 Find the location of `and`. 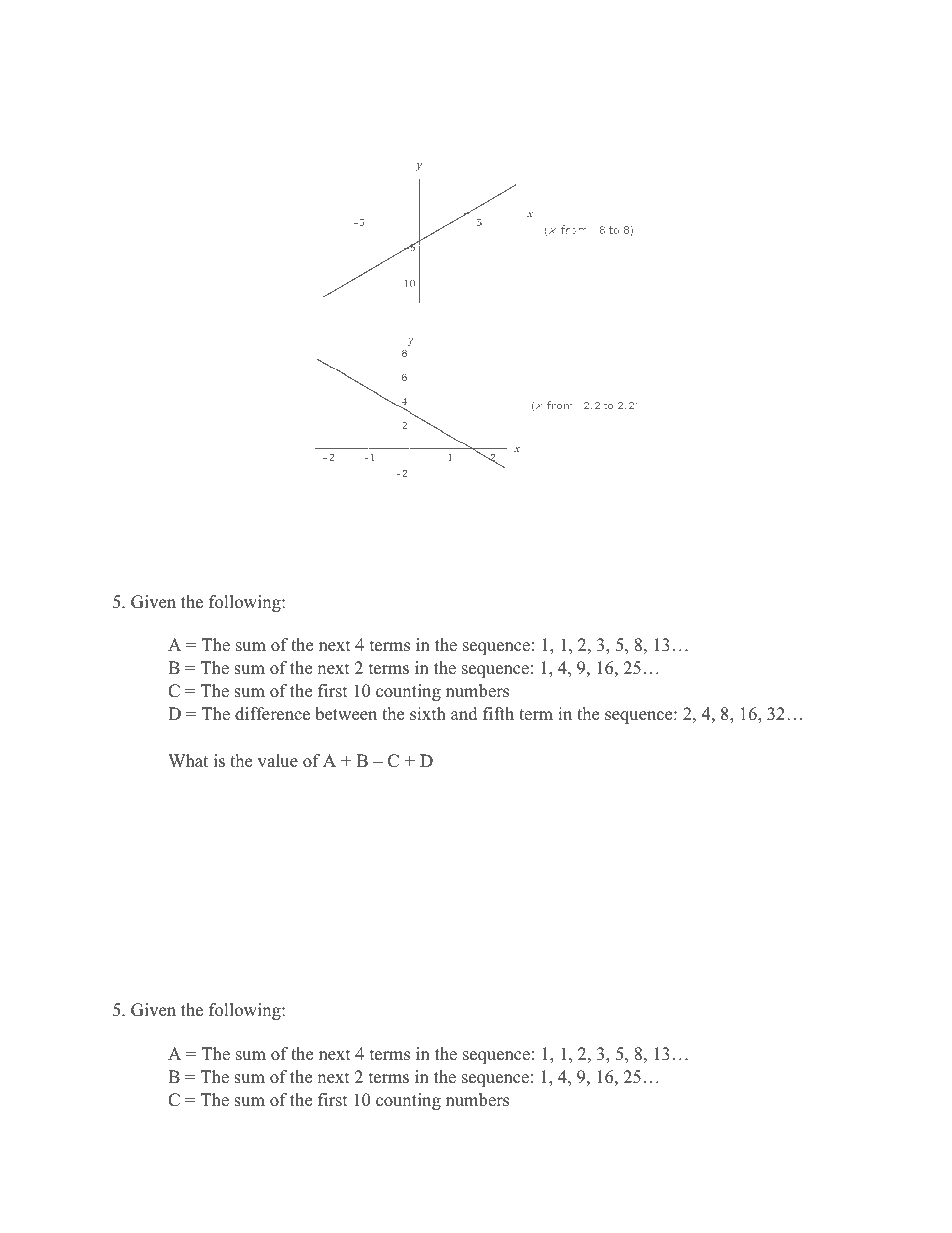

and is located at coordinates (464, 714).
